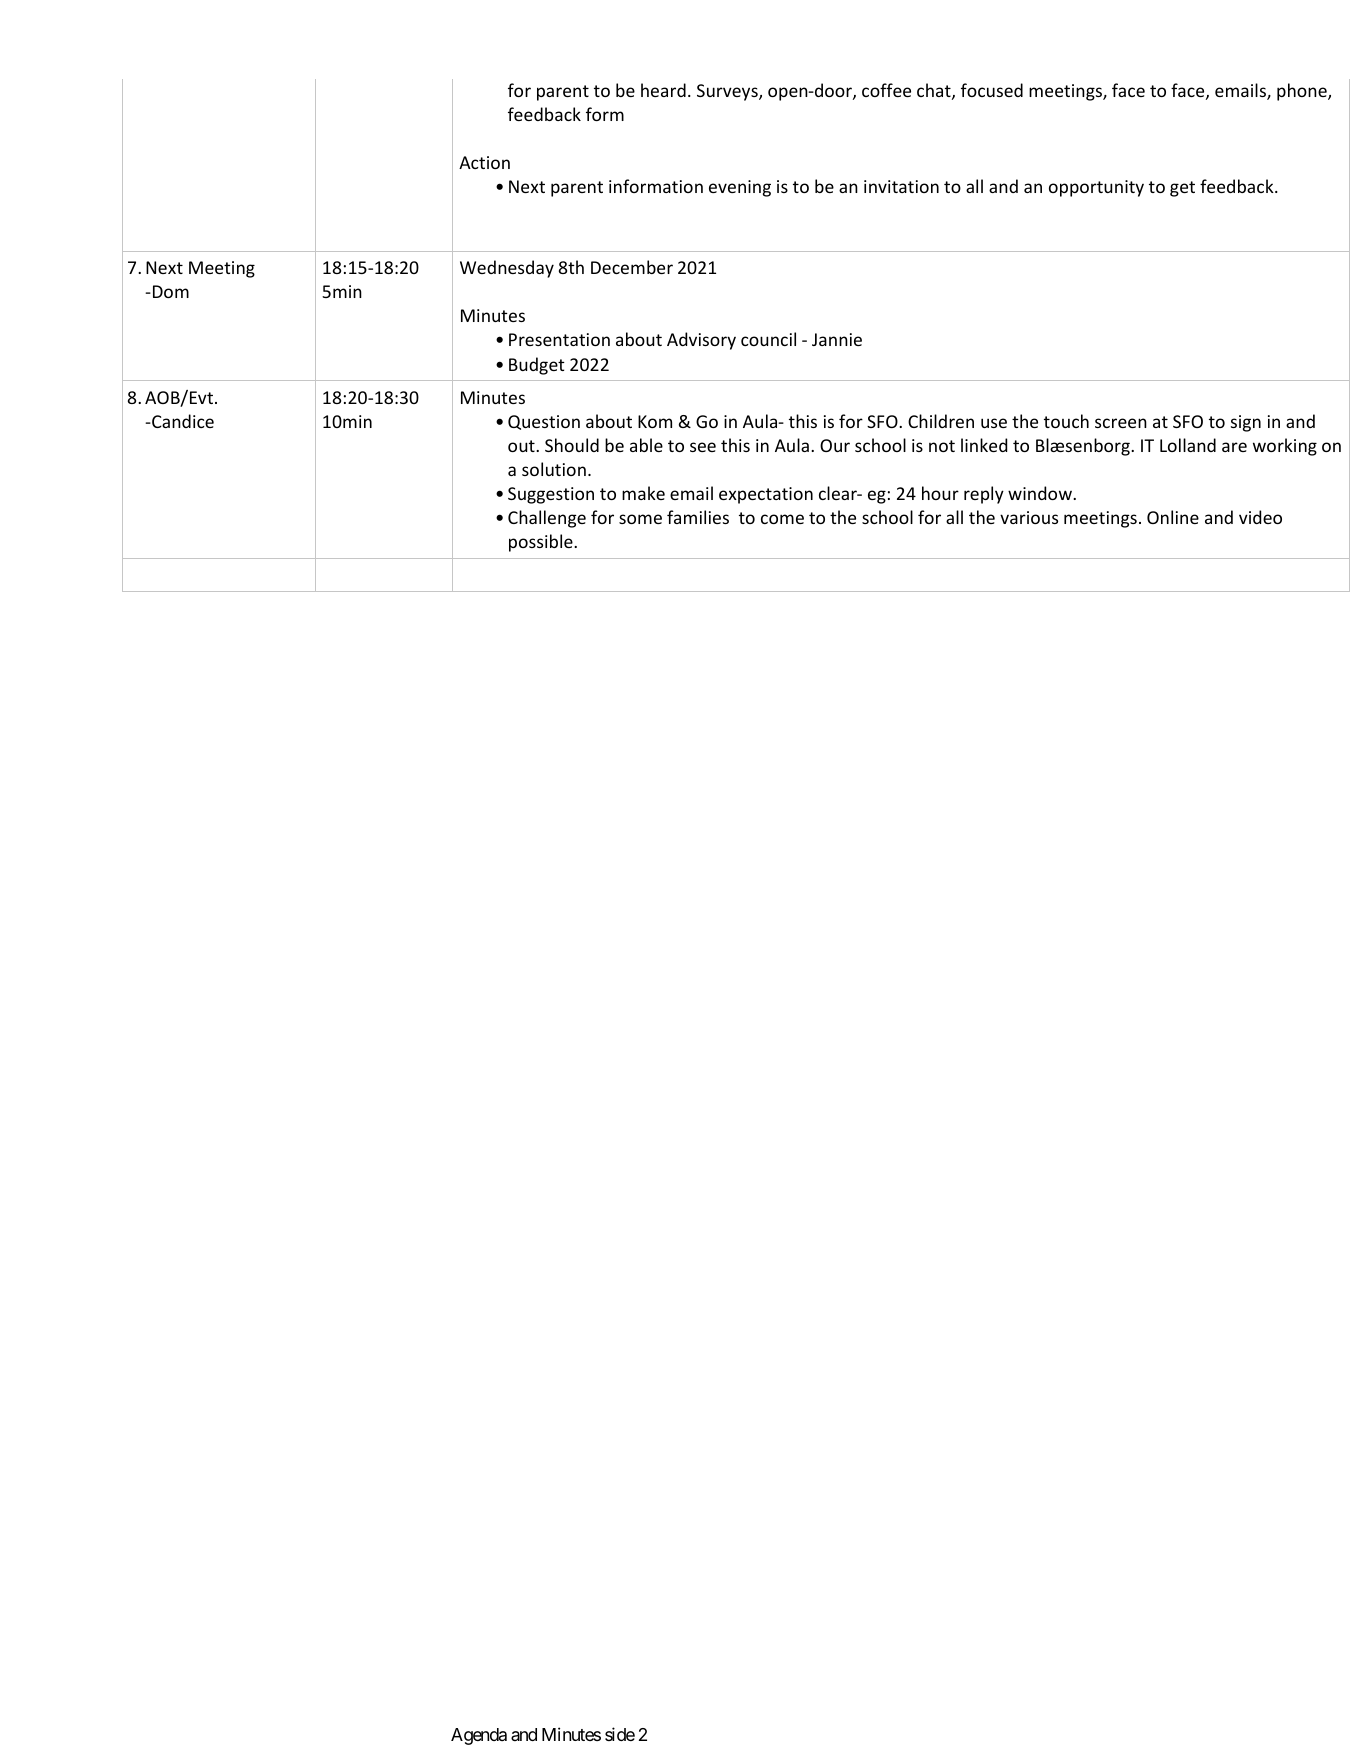  What do you see at coordinates (1096, 188) in the screenshot?
I see `opportunity` at bounding box center [1096, 188].
